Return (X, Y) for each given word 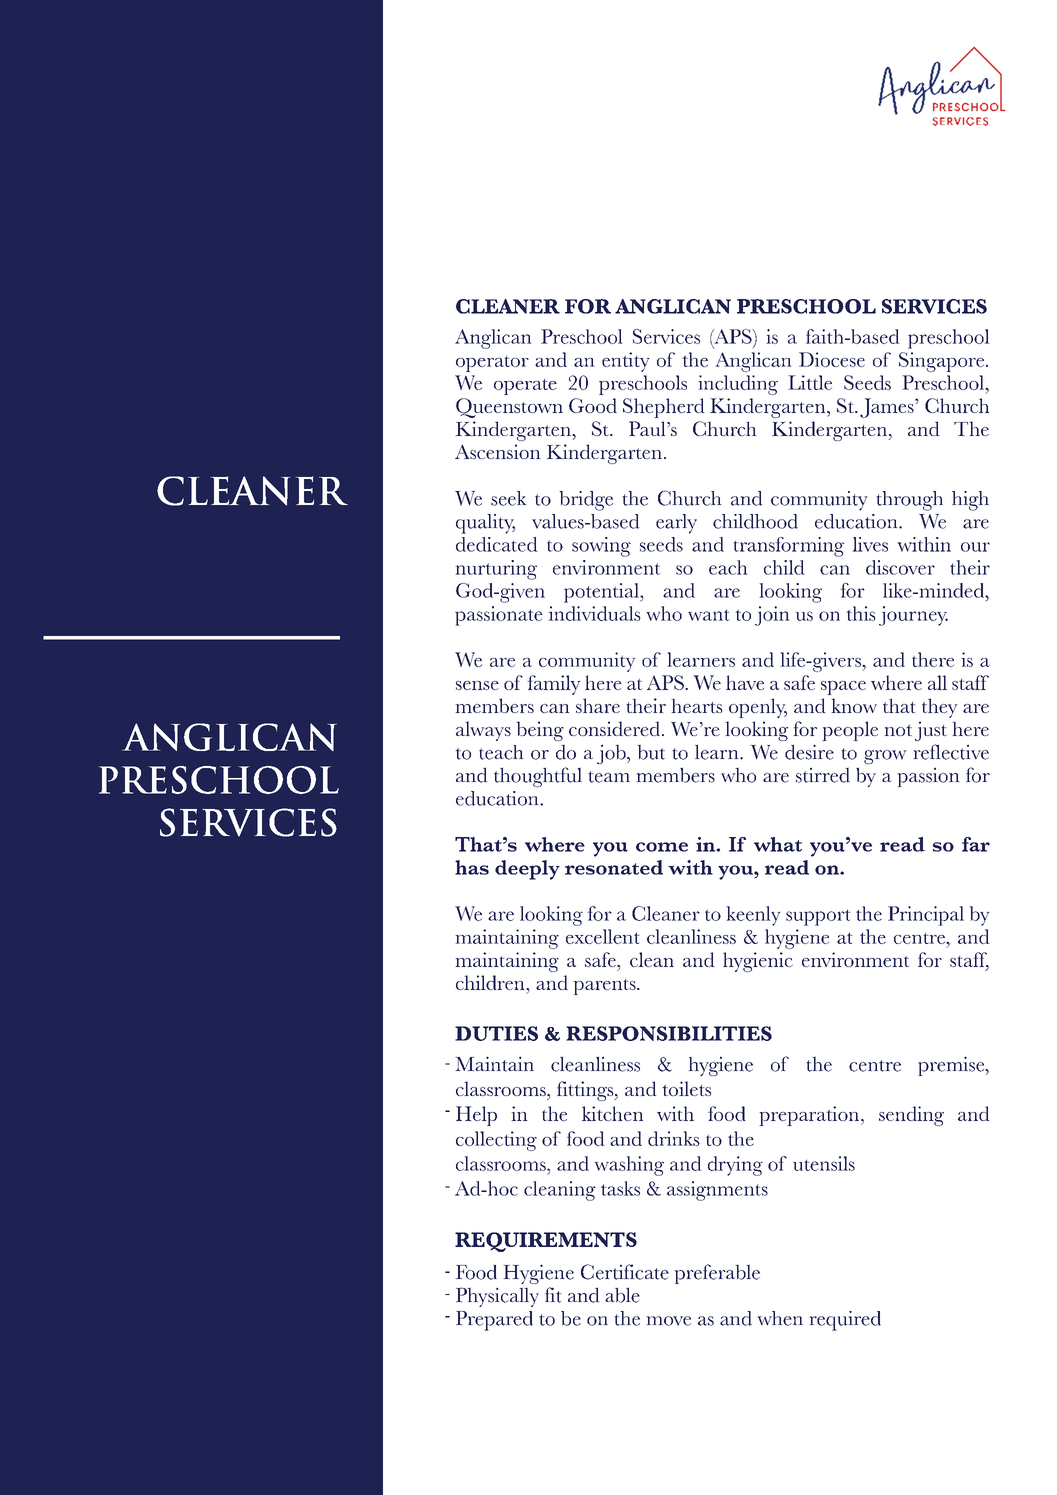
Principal (926, 916)
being (540, 731)
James (888, 408)
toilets (686, 1088)
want (708, 615)
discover (900, 567)
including (738, 385)
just (931, 731)
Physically (497, 1297)
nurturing (496, 570)
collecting (496, 1141)
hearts (697, 706)
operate (525, 387)
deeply (527, 870)
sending (911, 1116)
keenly (753, 916)
